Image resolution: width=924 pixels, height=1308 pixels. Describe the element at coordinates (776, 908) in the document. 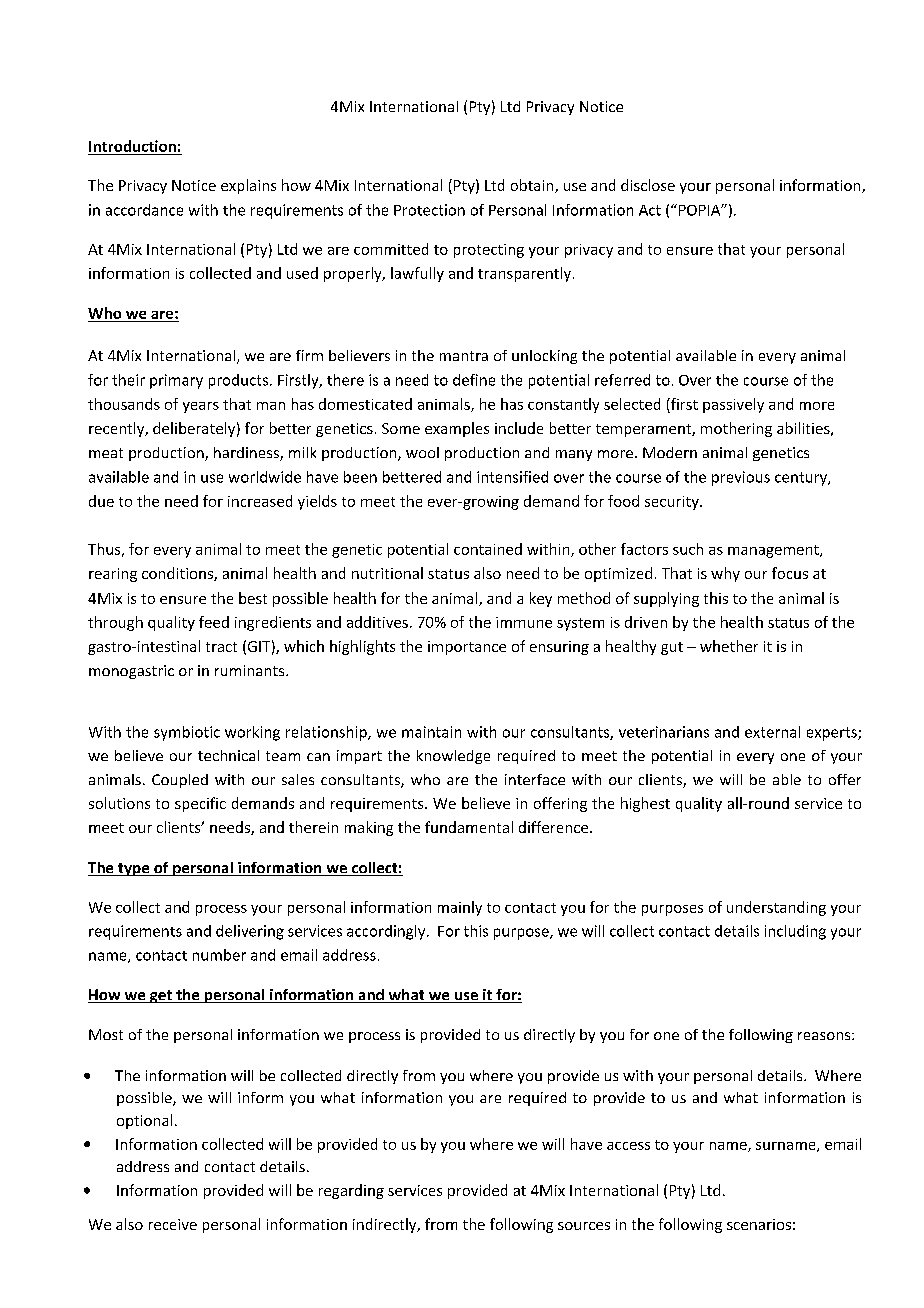

I see `understanding` at that location.
